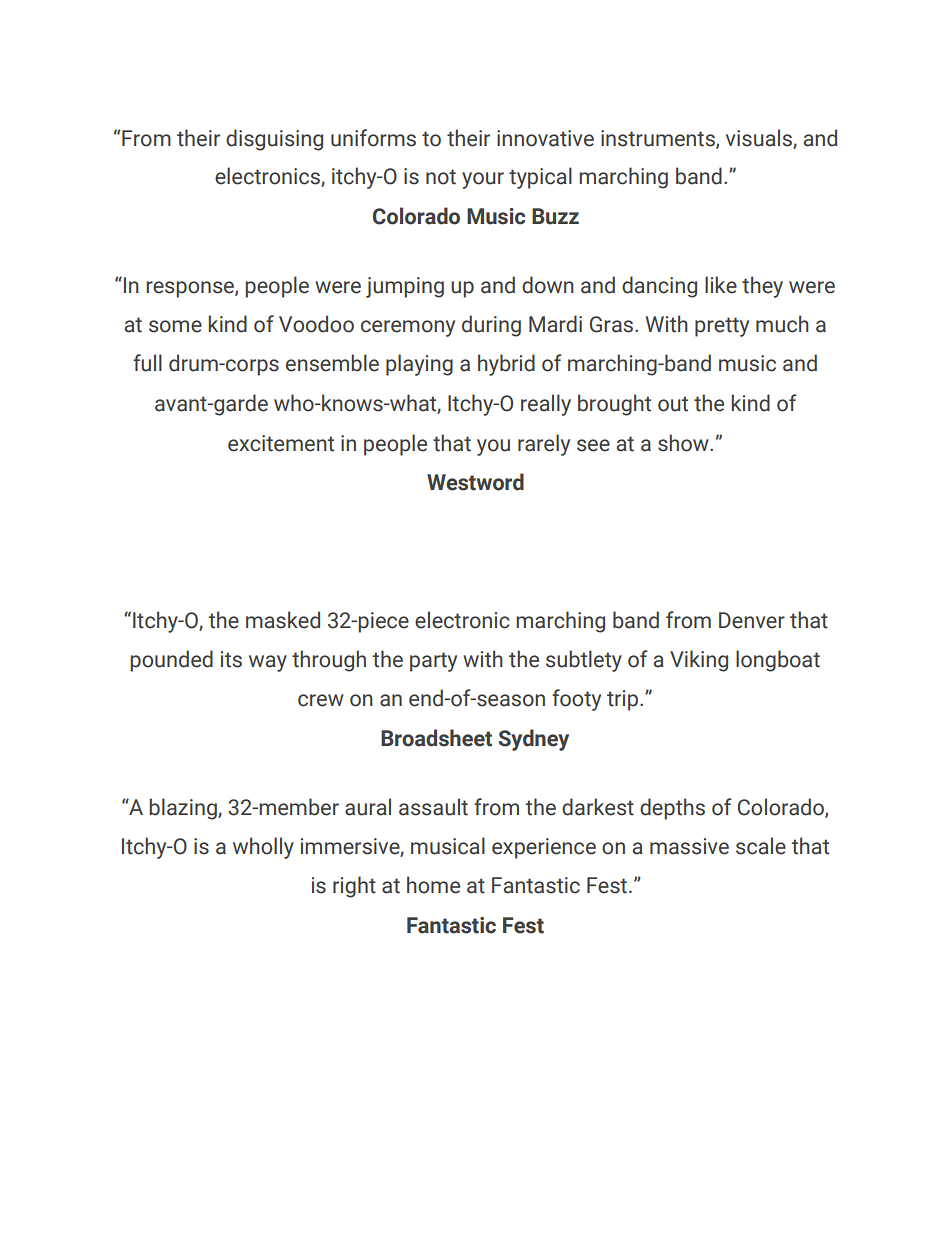 Image resolution: width=952 pixels, height=1233 pixels. I want to click on instruments, so click(659, 139).
